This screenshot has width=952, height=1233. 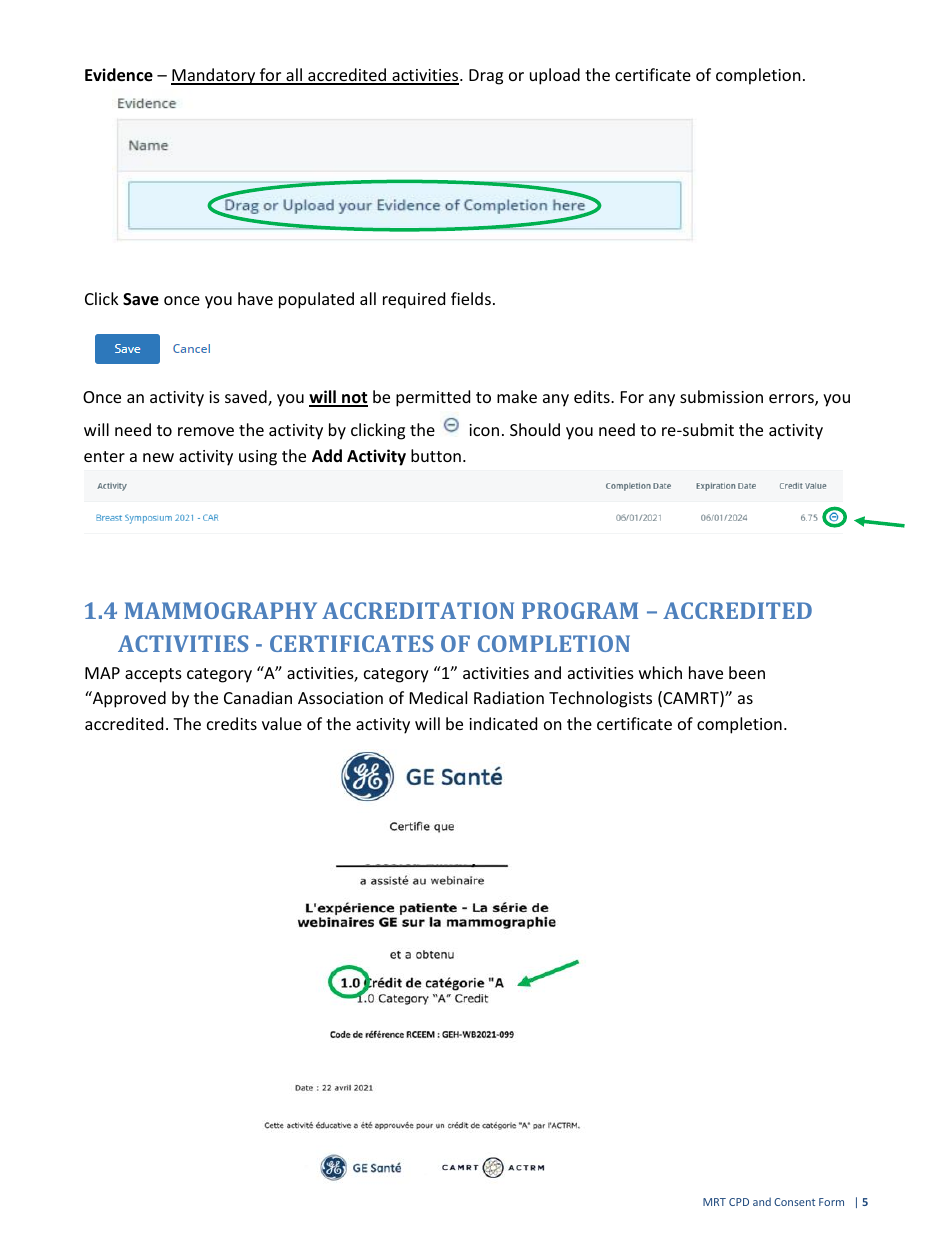 What do you see at coordinates (418, 610) in the screenshot?
I see `ACCREDITATION` at bounding box center [418, 610].
